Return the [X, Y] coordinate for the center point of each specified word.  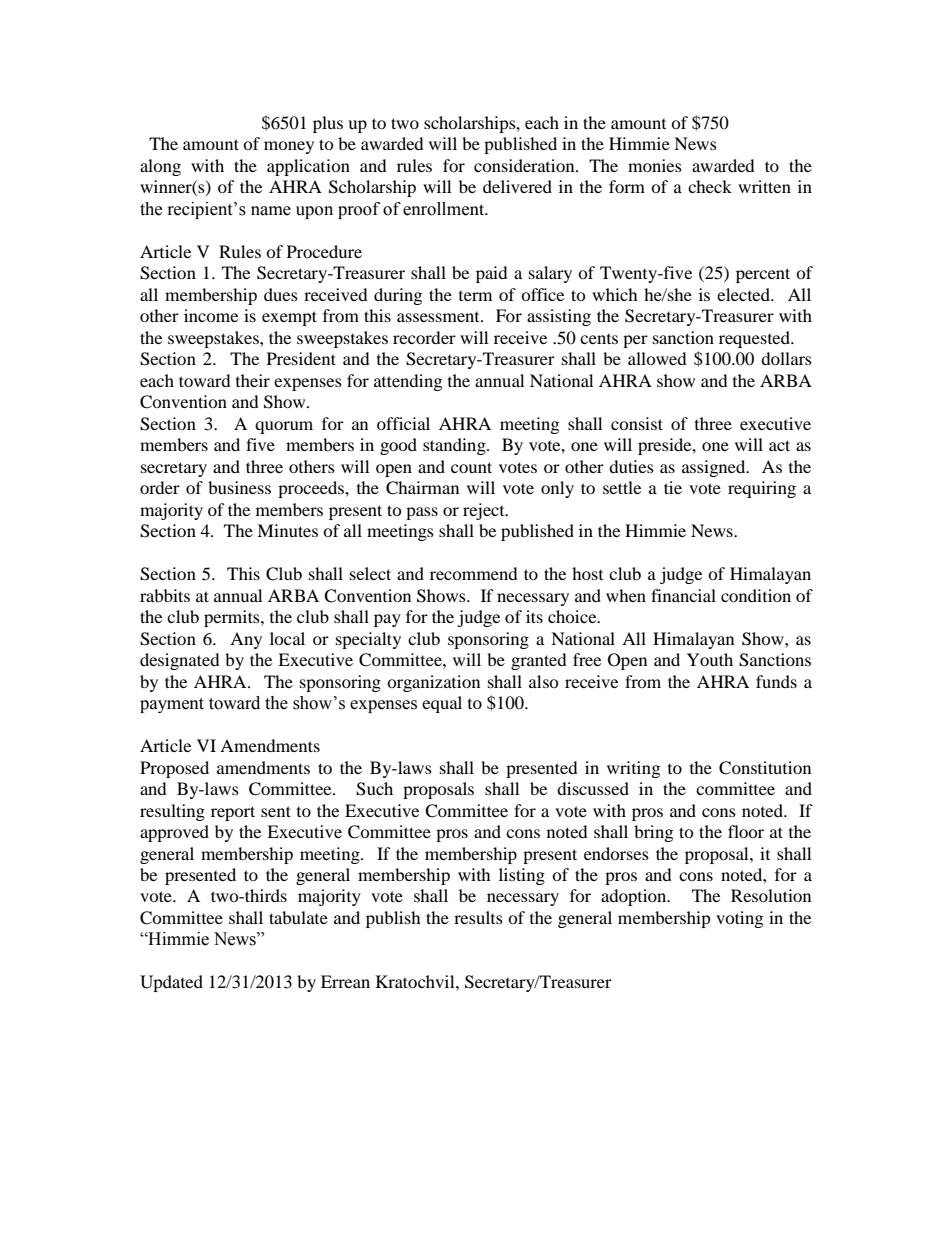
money [289, 147]
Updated [171, 983]
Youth [710, 659]
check [710, 186]
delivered [517, 186]
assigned [715, 468]
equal [442, 704]
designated [180, 661]
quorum [284, 427]
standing [455, 446]
